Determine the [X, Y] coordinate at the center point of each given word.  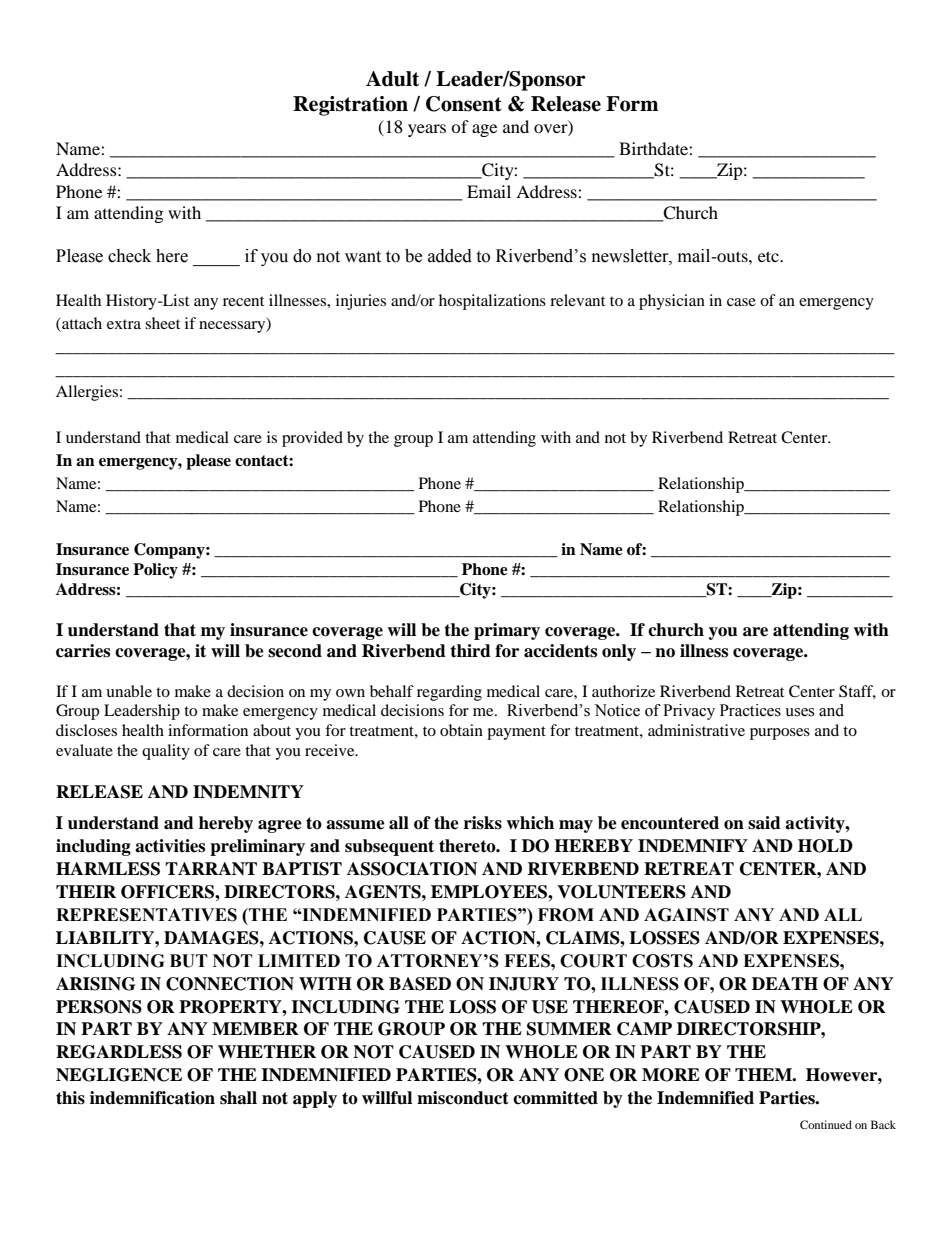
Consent [464, 104]
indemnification [152, 1098]
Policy [155, 571]
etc [769, 256]
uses [799, 712]
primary [507, 631]
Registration [350, 106]
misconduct [463, 1098]
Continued [826, 1124]
